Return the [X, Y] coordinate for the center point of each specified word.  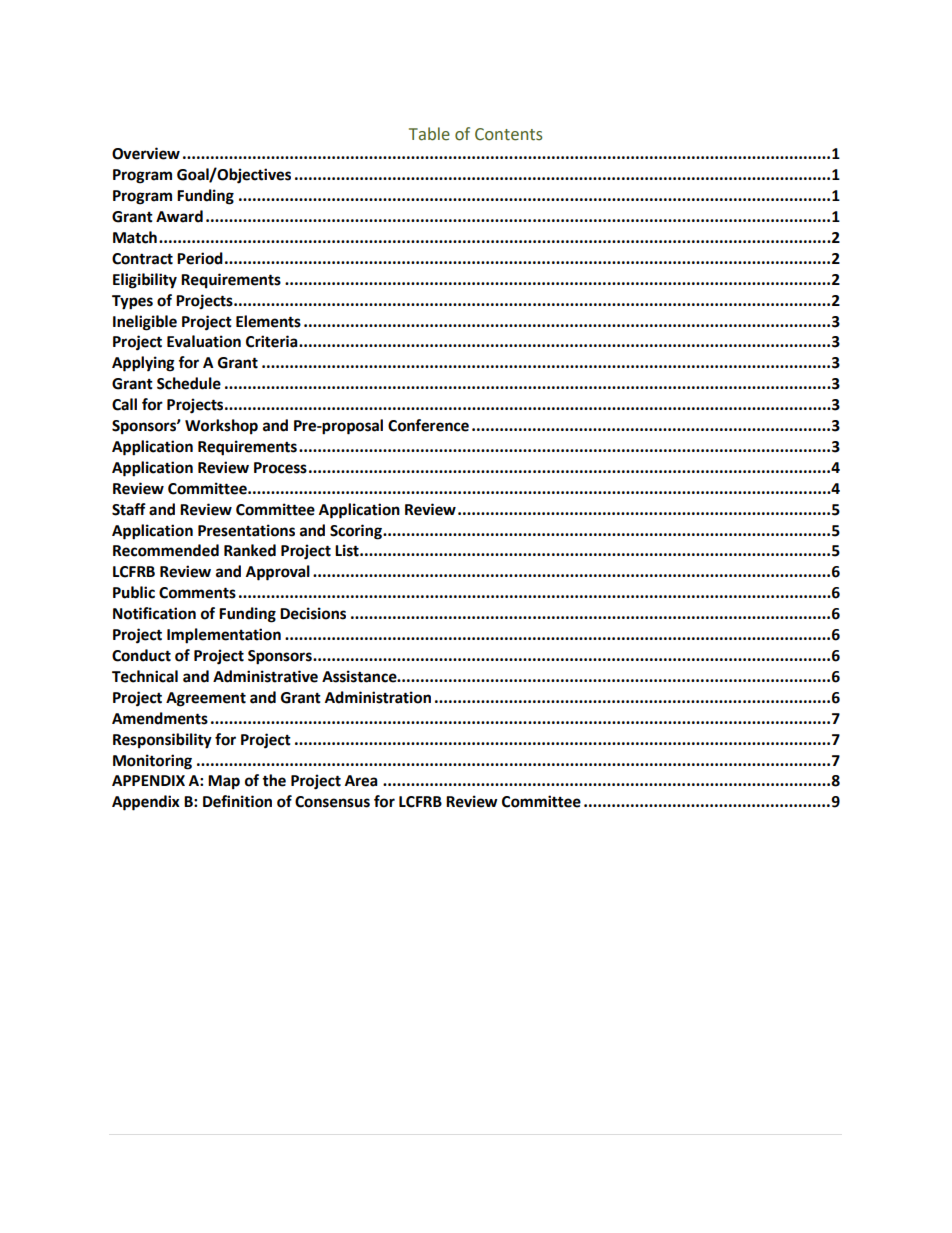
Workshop [221, 427]
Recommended [166, 550]
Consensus [332, 802]
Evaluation [204, 341]
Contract [142, 259]
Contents [508, 134]
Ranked [250, 550]
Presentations [246, 530]
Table [429, 134]
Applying [143, 364]
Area [361, 781]
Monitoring [152, 762]
